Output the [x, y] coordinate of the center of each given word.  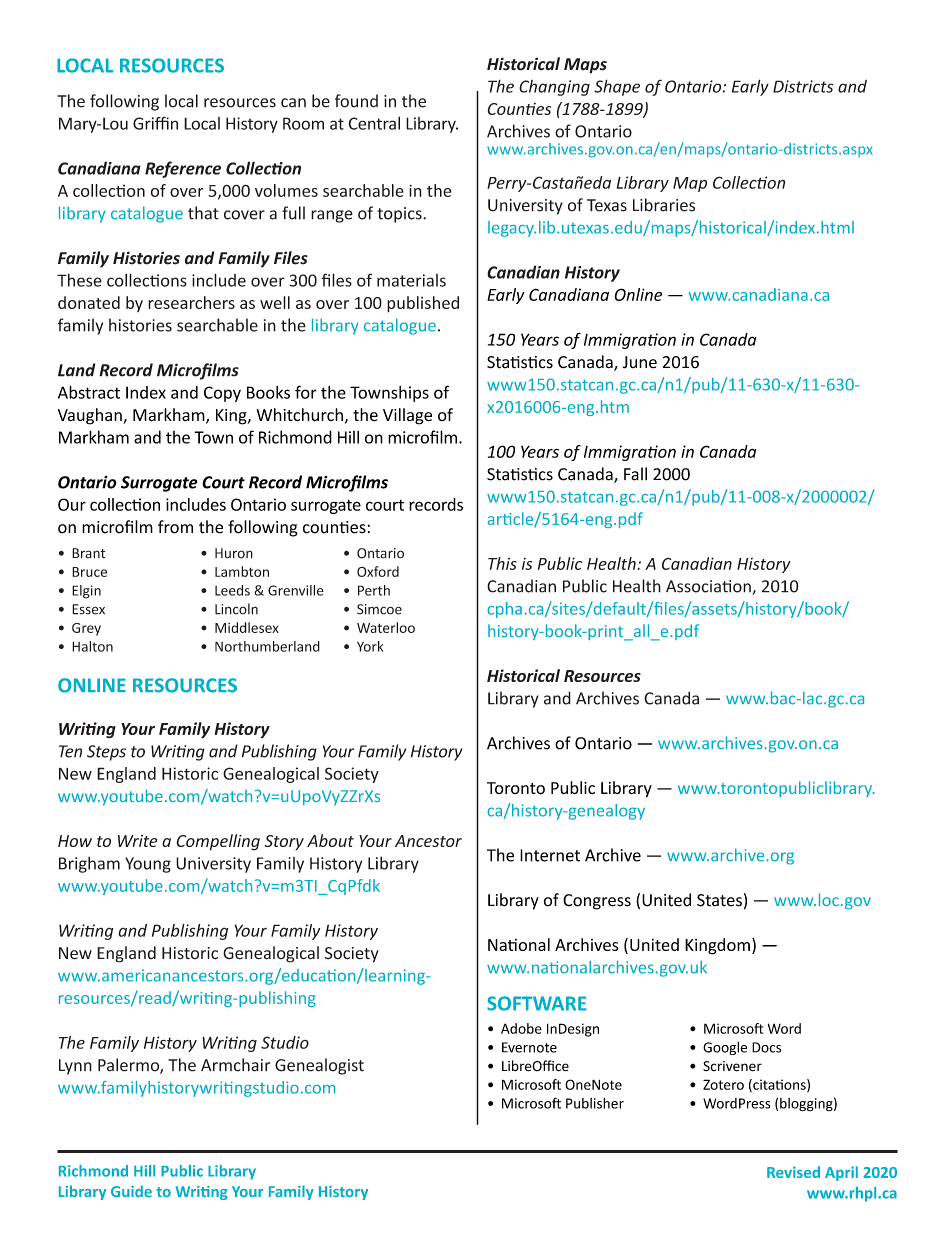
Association [709, 587]
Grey [86, 629]
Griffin [155, 123]
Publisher [595, 1103]
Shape [617, 87]
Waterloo [386, 627]
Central [374, 123]
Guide [131, 1191]
